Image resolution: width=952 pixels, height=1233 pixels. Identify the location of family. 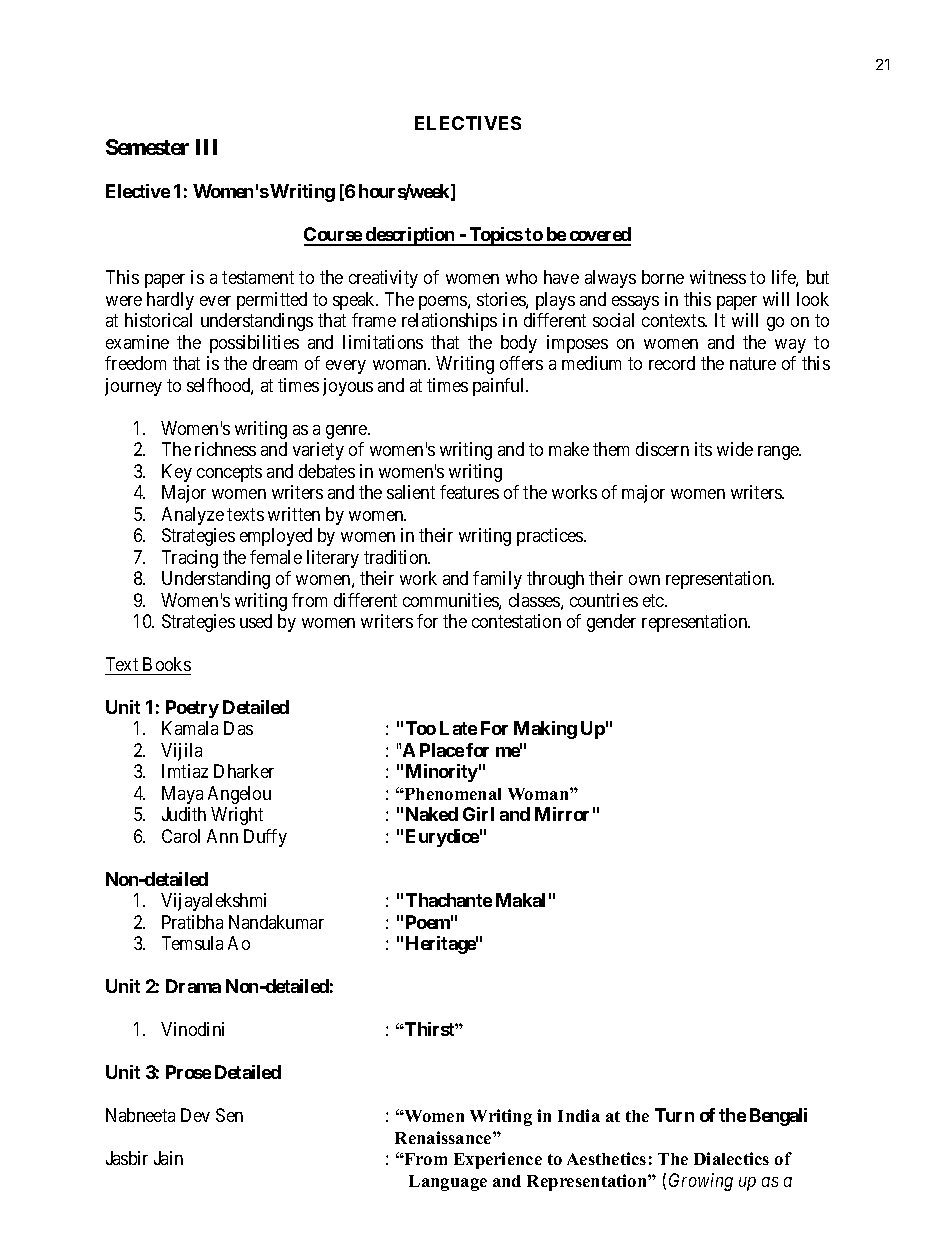
(497, 580).
